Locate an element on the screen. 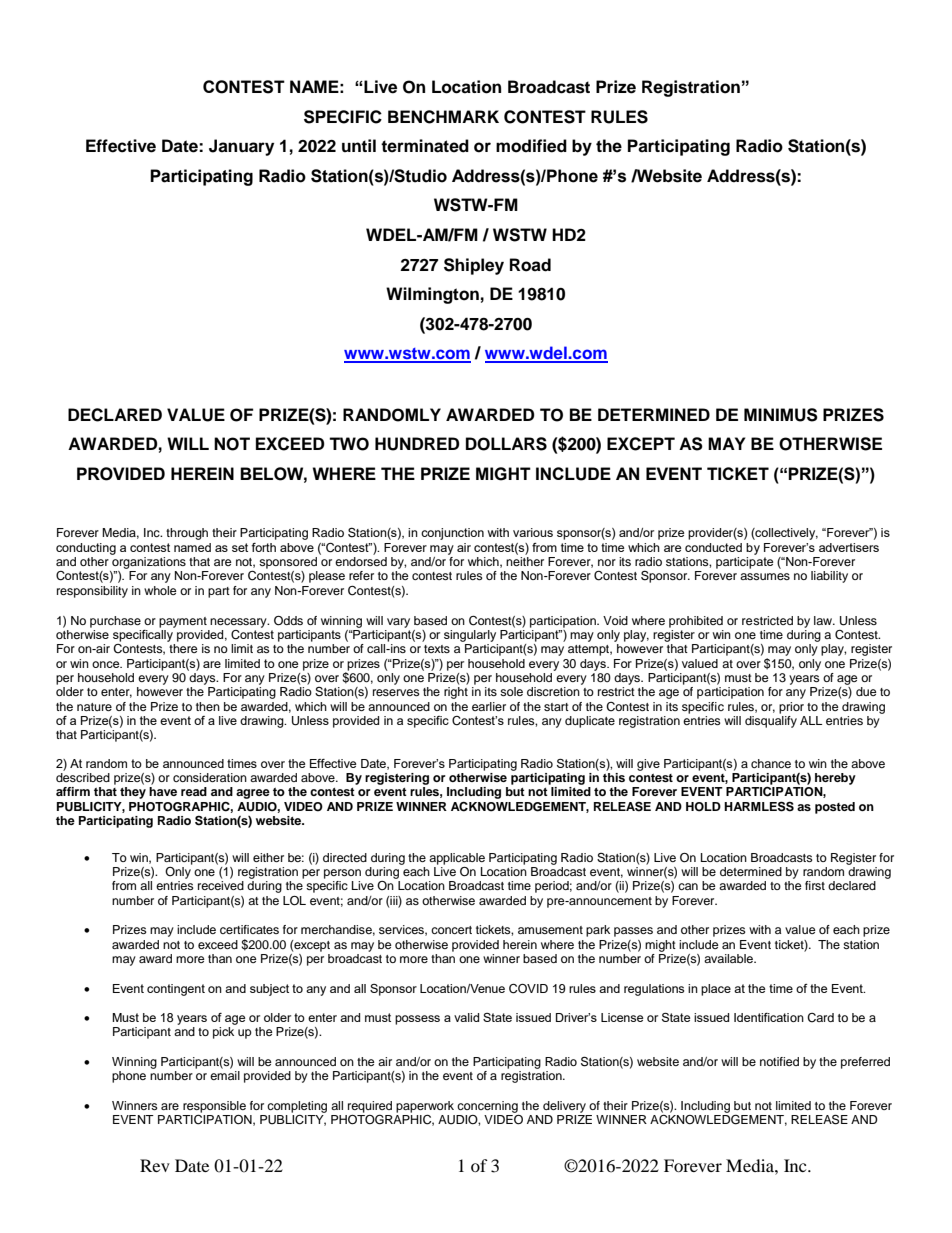 The height and width of the screenshot is (1233, 952). chance is located at coordinates (771, 763).
